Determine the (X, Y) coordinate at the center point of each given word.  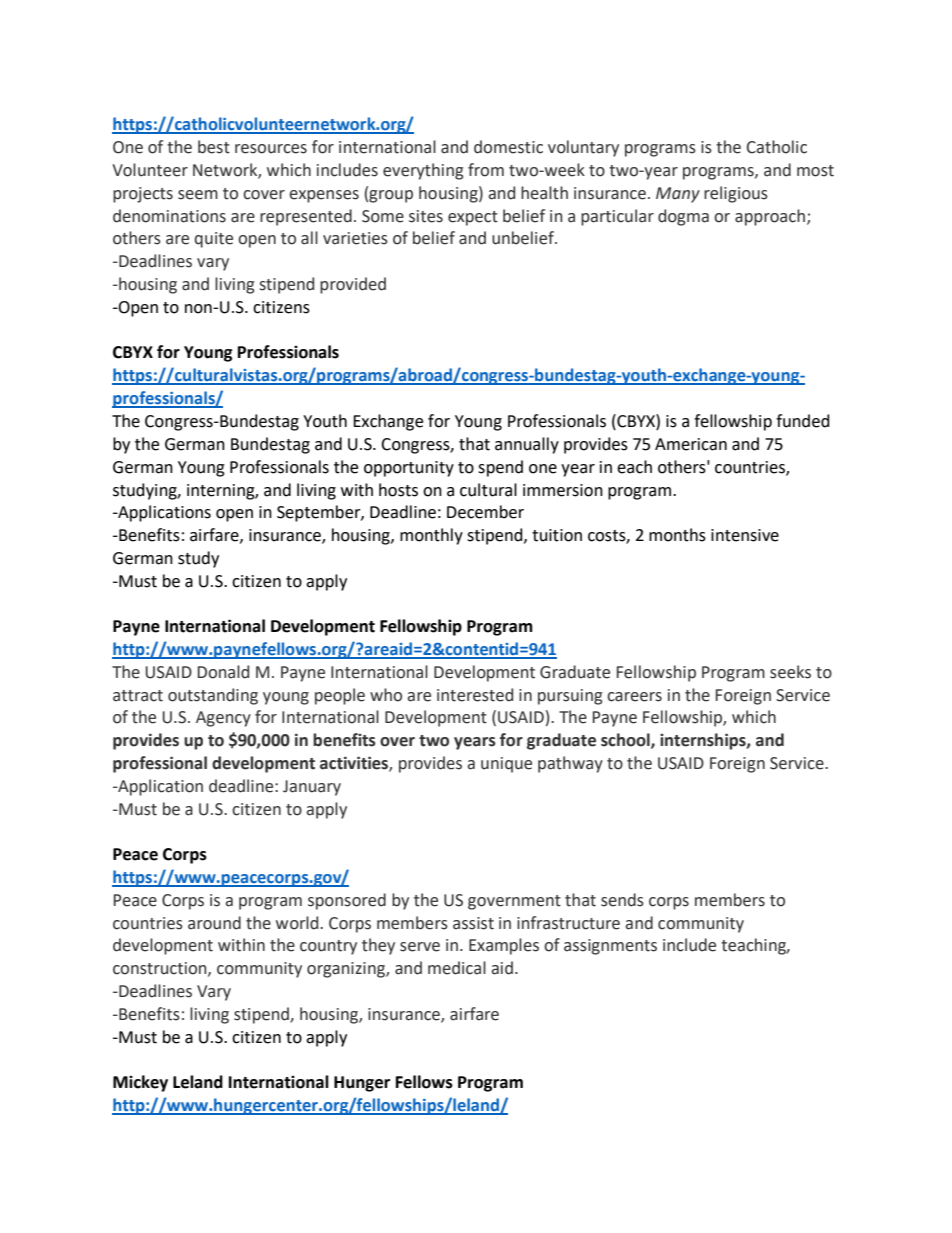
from (486, 170)
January (312, 788)
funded (803, 421)
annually (527, 445)
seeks (790, 672)
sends (622, 900)
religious (736, 194)
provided (353, 285)
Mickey (140, 1083)
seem (198, 195)
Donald (223, 672)
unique (506, 765)
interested (475, 695)
